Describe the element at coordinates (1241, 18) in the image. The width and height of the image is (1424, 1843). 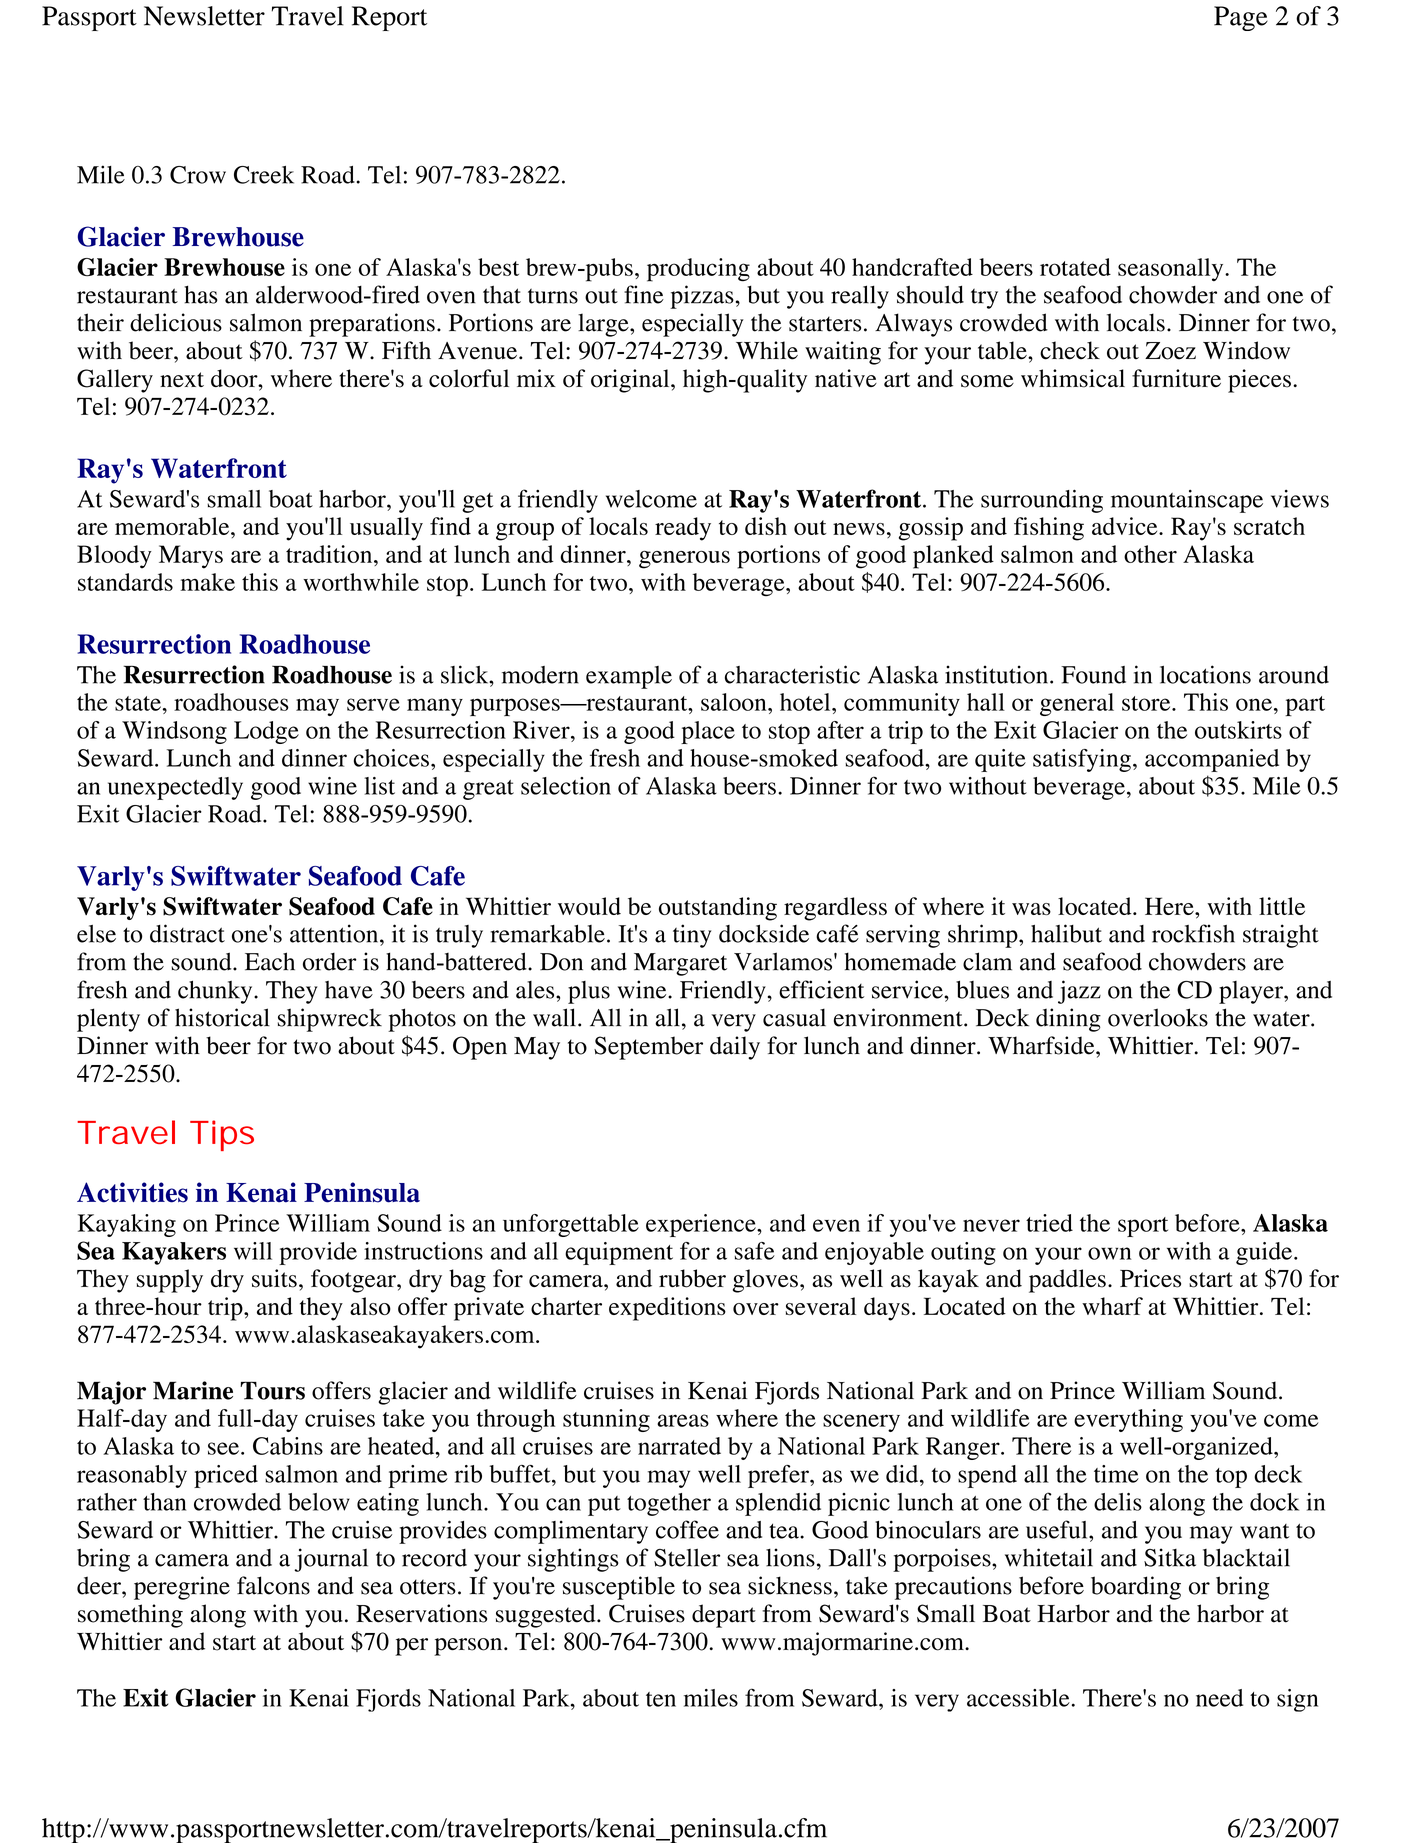
I see `Page` at that location.
